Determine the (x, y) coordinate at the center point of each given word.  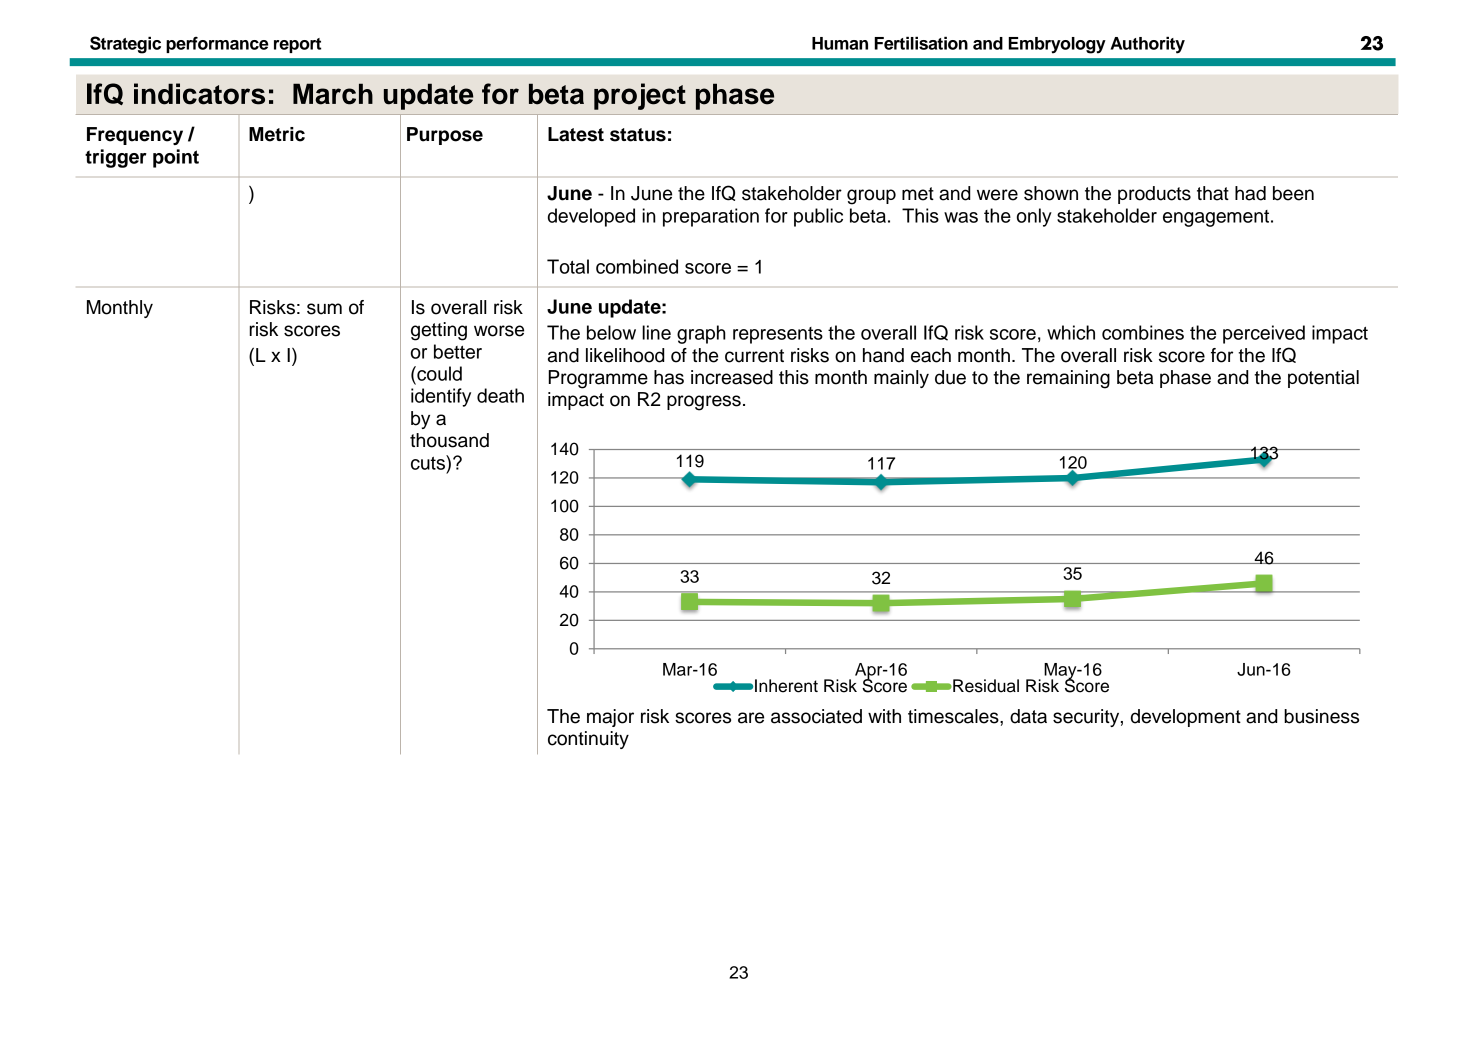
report (297, 45)
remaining (1068, 379)
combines (1143, 332)
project (640, 96)
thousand (449, 440)
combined (637, 266)
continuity (588, 740)
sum (324, 309)
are (751, 718)
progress (704, 403)
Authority (1147, 45)
